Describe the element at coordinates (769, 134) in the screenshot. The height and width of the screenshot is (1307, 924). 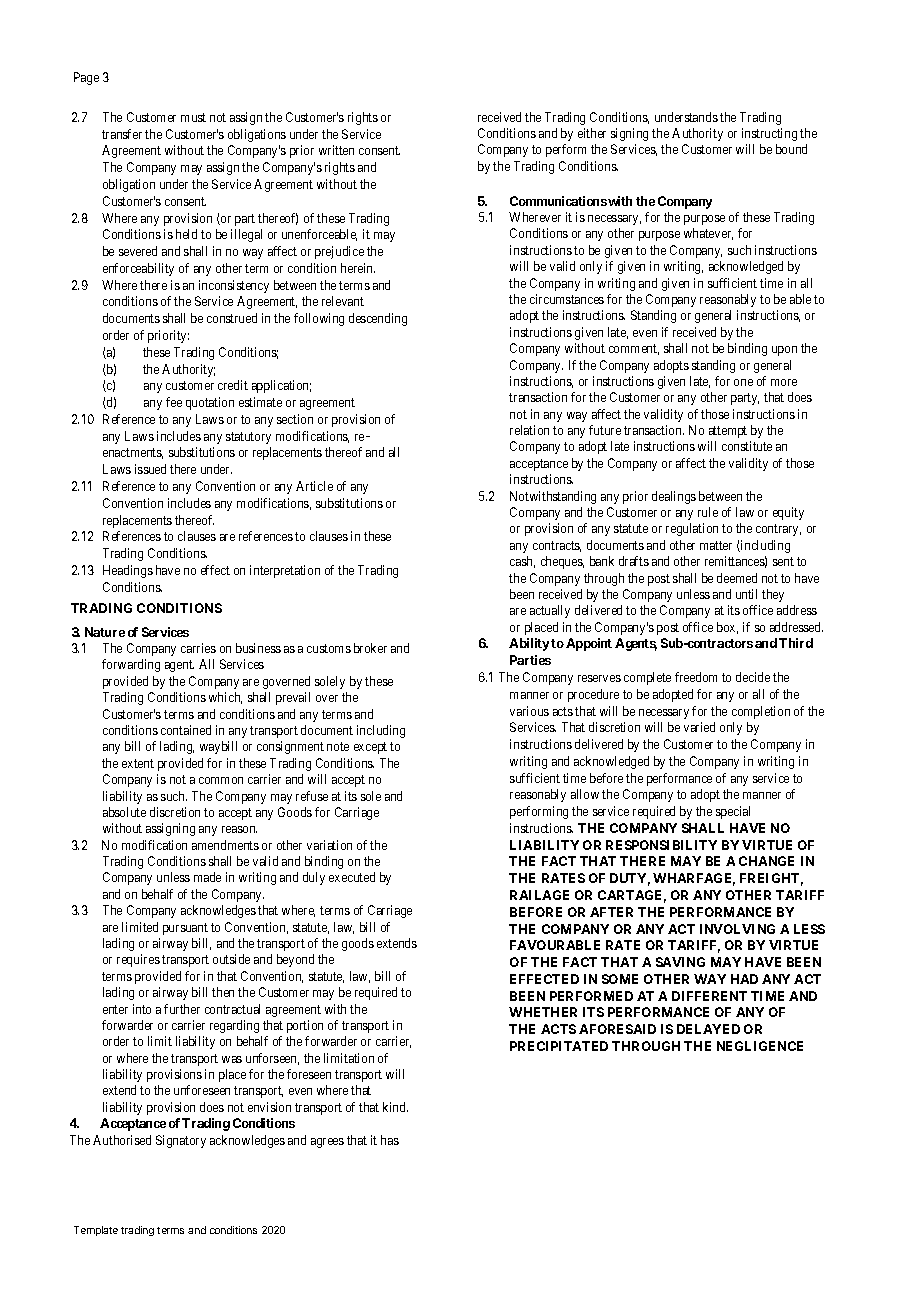
I see `instructing` at that location.
